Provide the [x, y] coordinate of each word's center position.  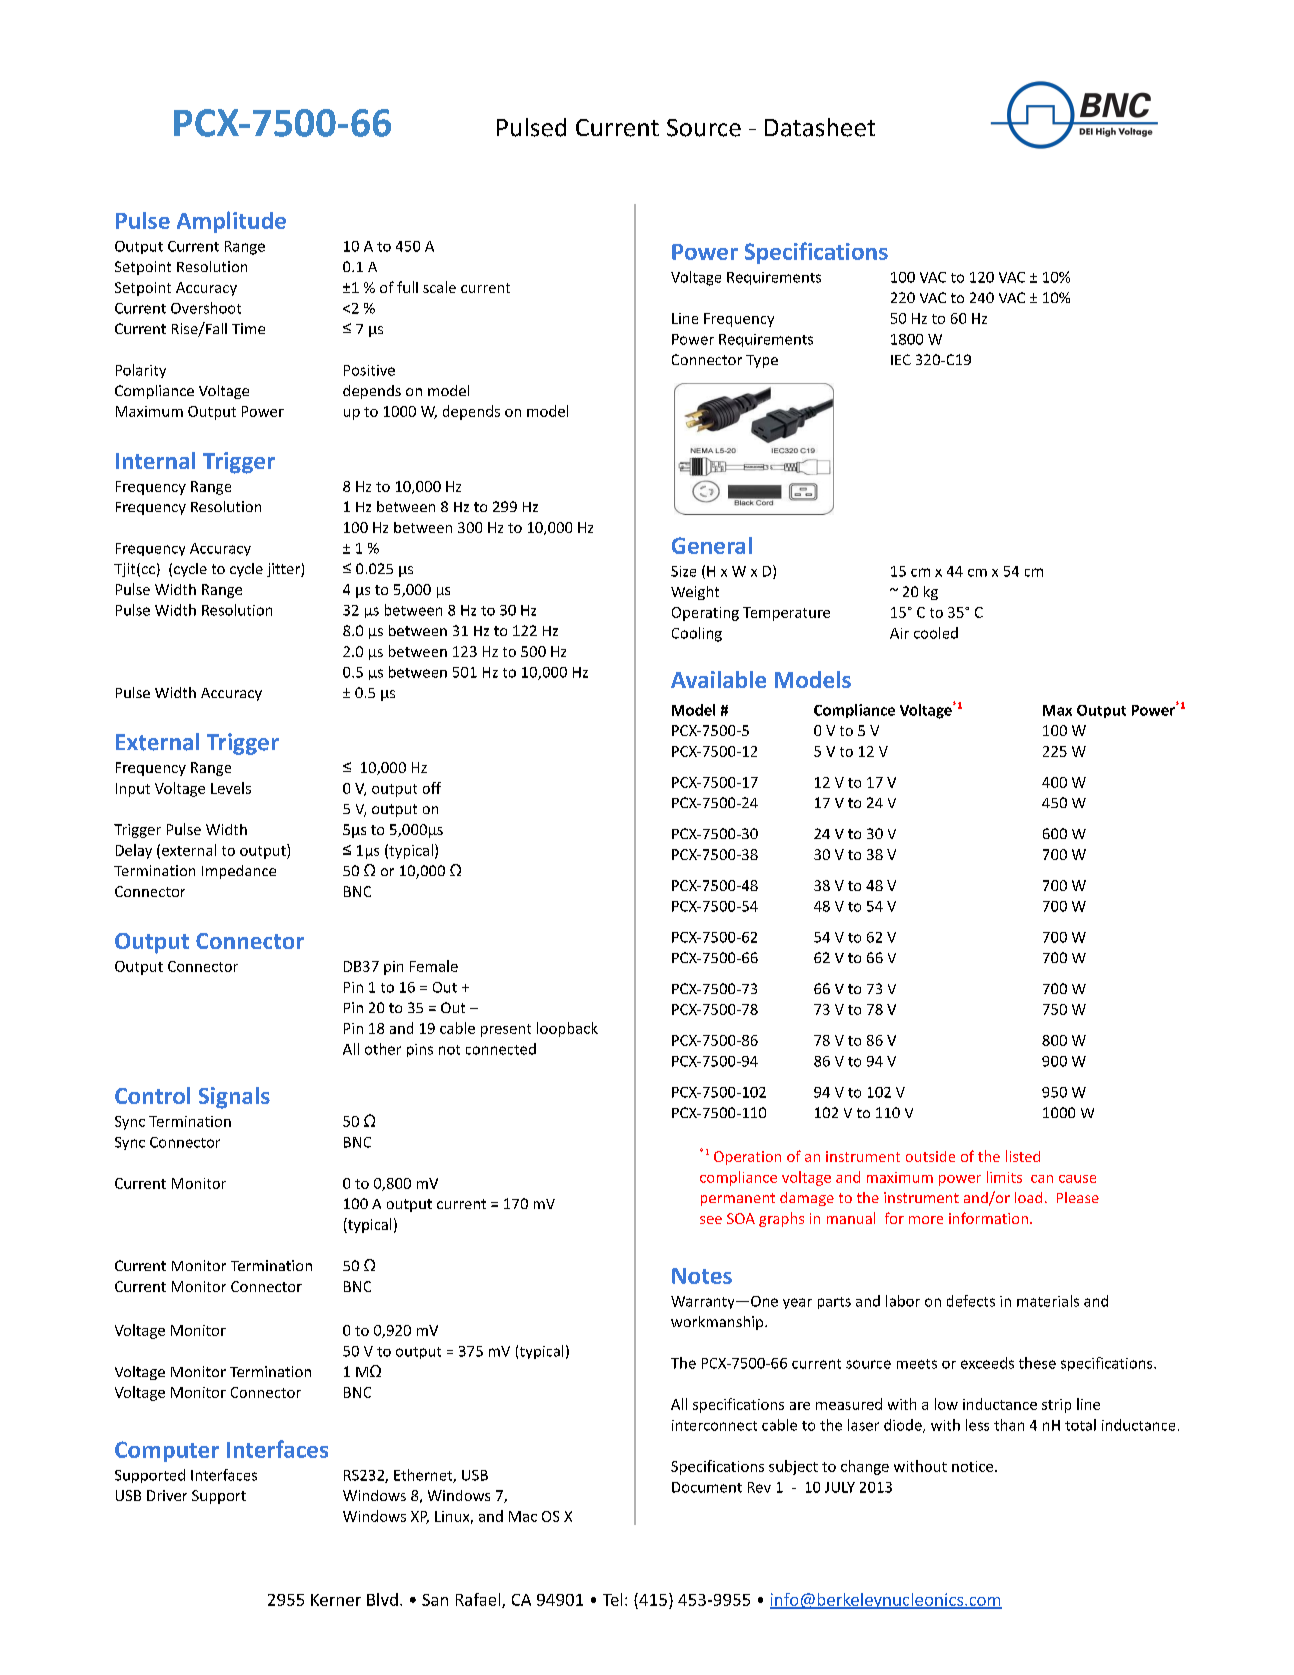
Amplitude [231, 222]
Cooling [697, 634]
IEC [901, 359]
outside [930, 1156]
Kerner [336, 1600]
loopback [567, 1029]
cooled [936, 633]
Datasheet [820, 127]
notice [974, 1466]
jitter [284, 570]
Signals [234, 1098]
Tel [612, 1599]
